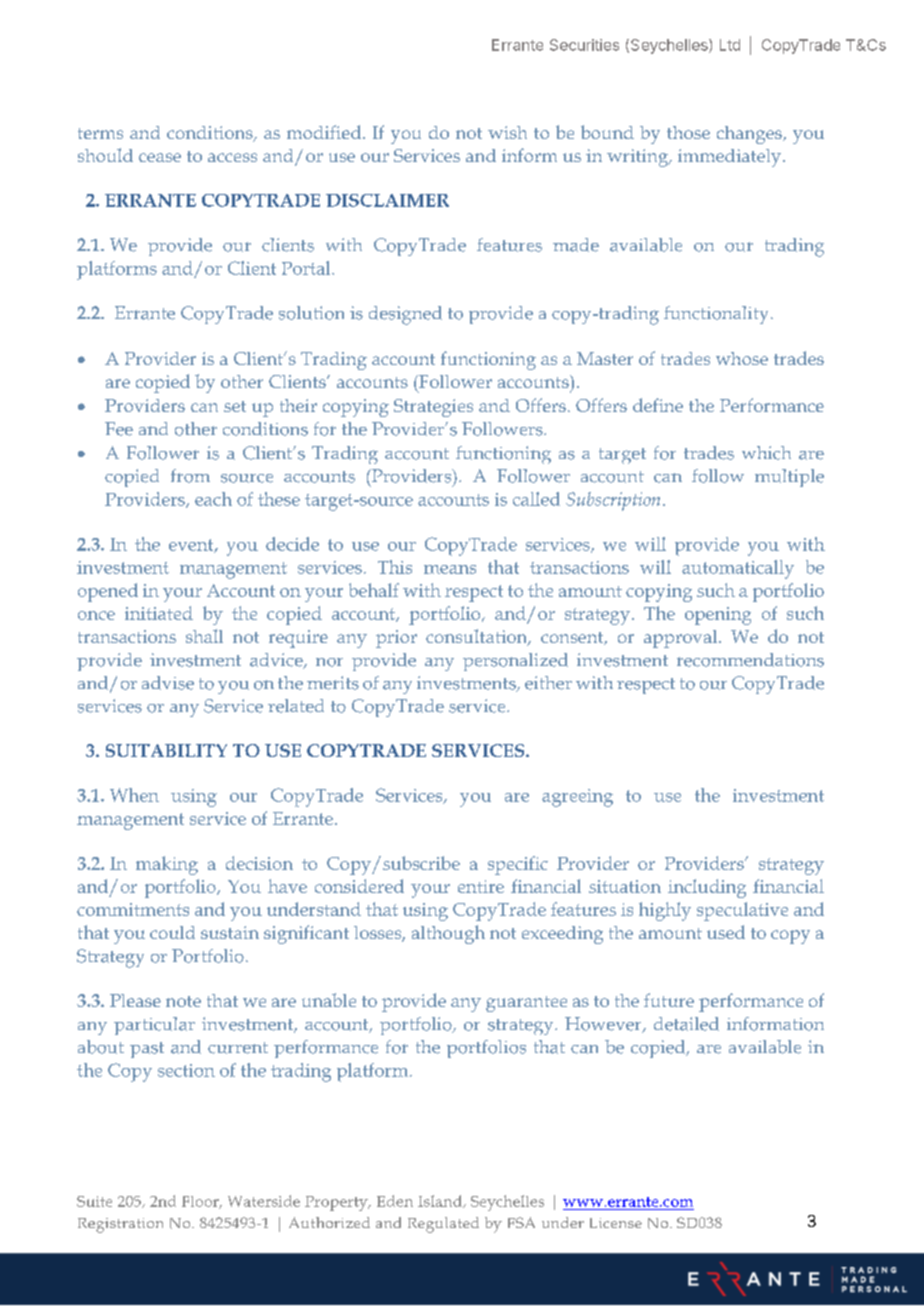 This screenshot has height=1307, width=924. What do you see at coordinates (204, 636) in the screenshot?
I see `shall` at bounding box center [204, 636].
